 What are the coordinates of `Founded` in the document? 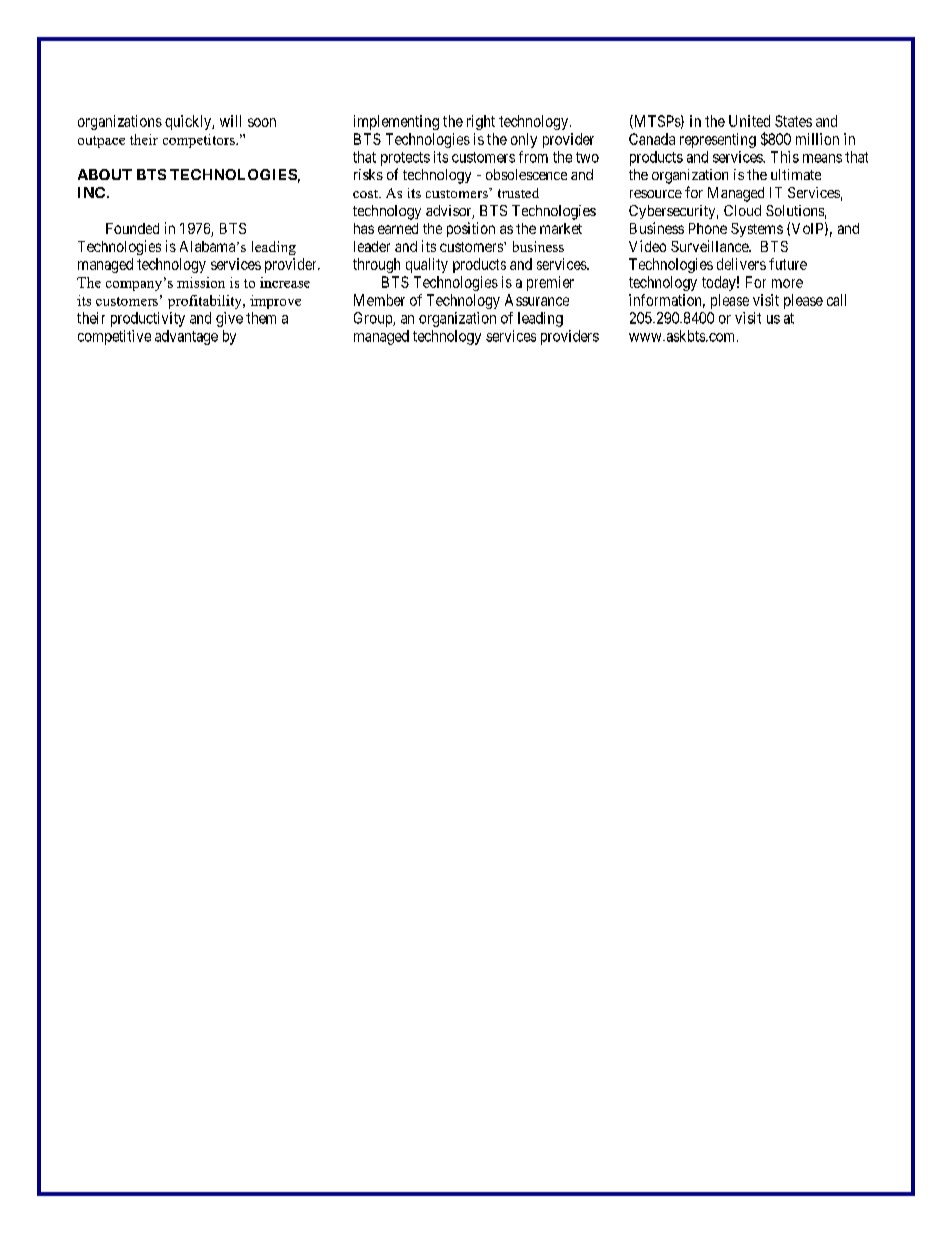 It's located at (132, 228).
